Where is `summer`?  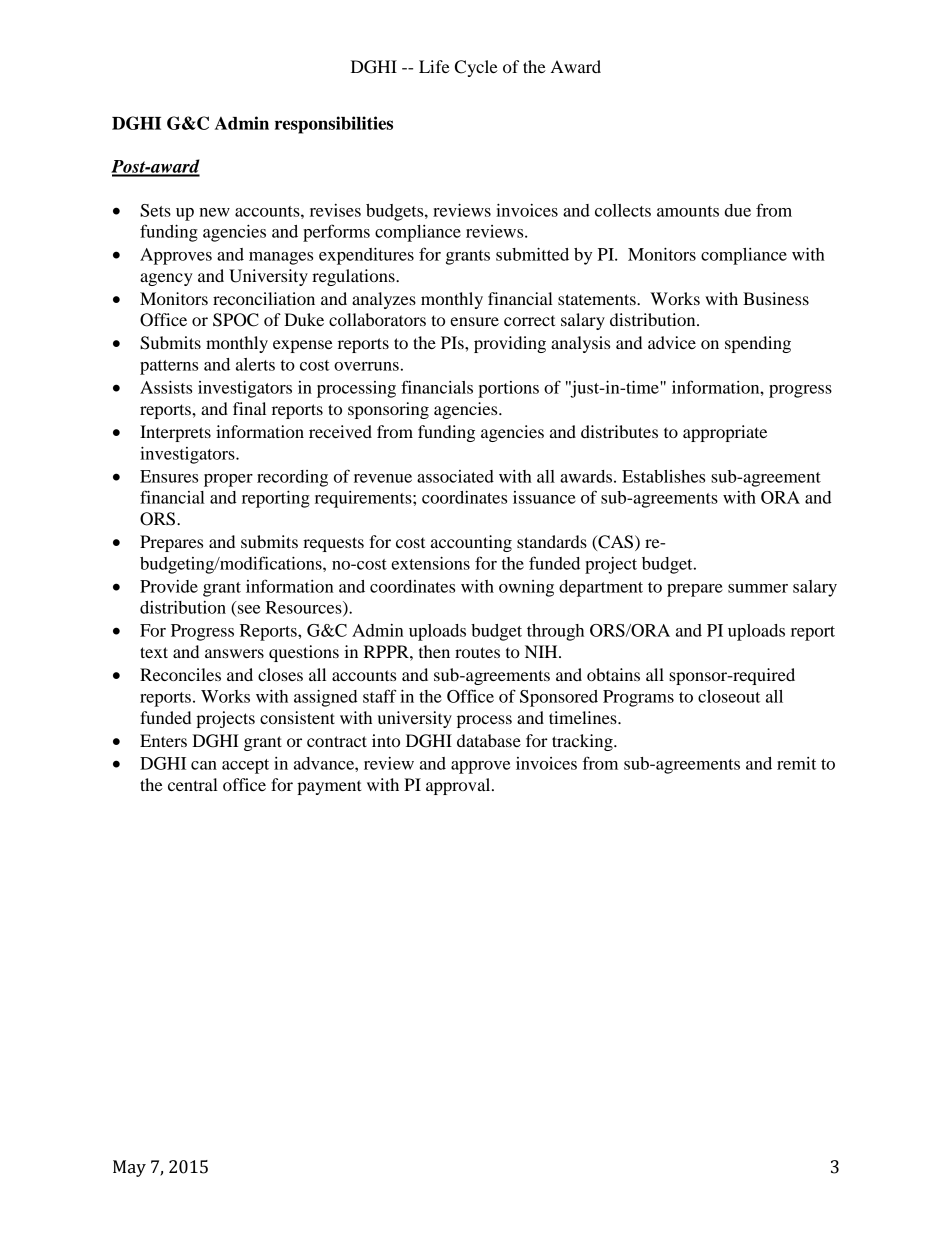
summer is located at coordinates (758, 588).
